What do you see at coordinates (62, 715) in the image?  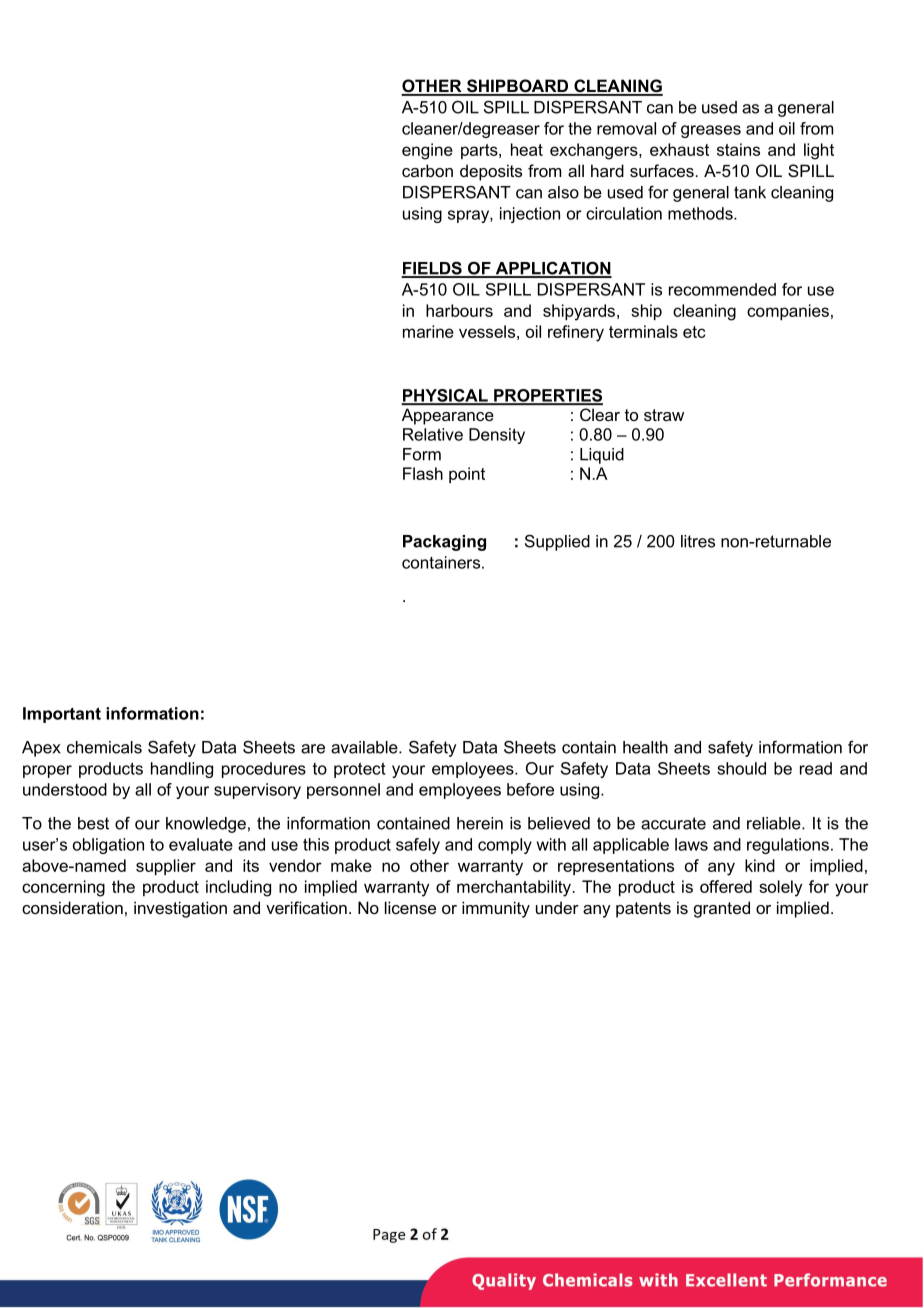 I see `Important` at bounding box center [62, 715].
